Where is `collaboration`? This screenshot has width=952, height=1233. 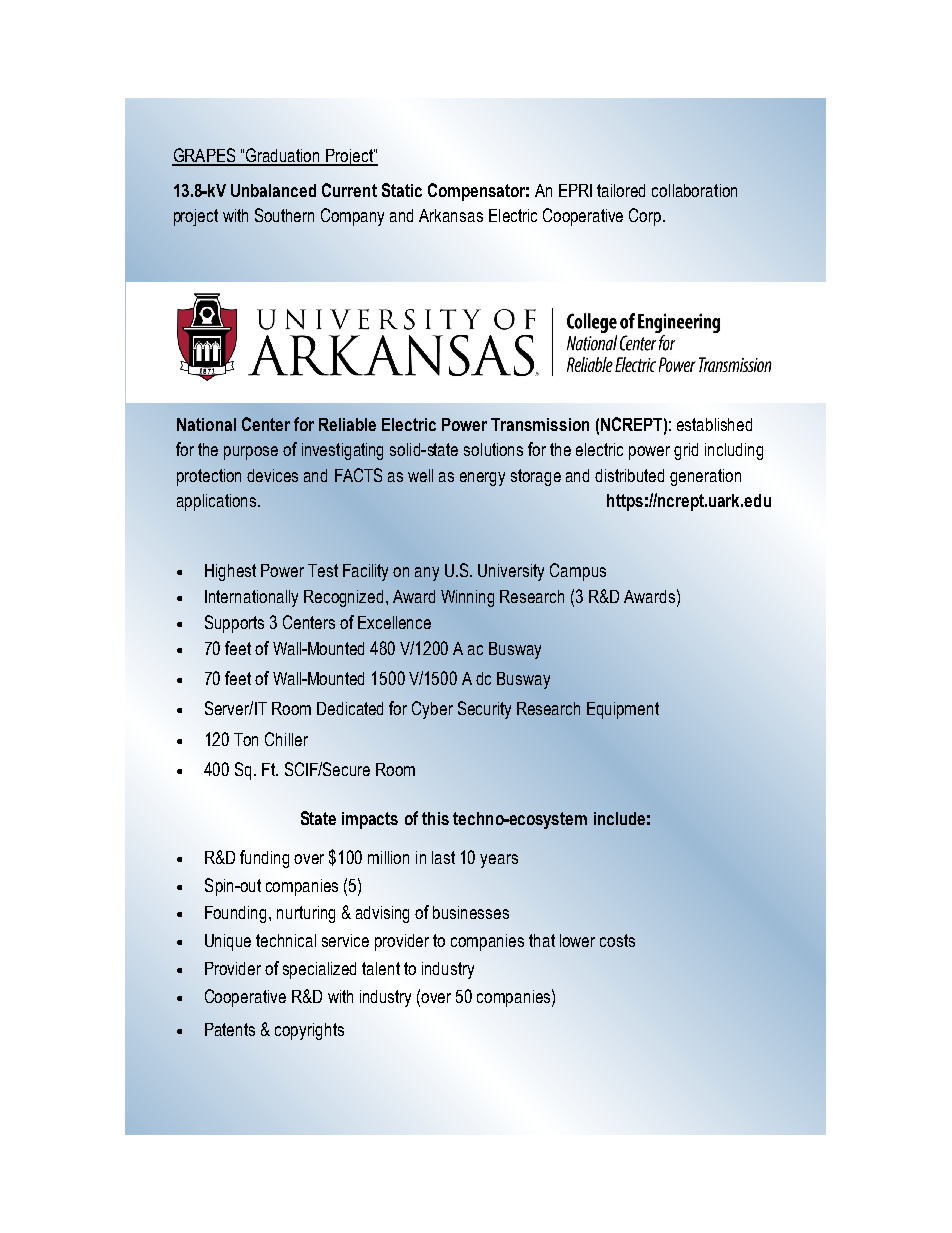
collaboration is located at coordinates (694, 190).
